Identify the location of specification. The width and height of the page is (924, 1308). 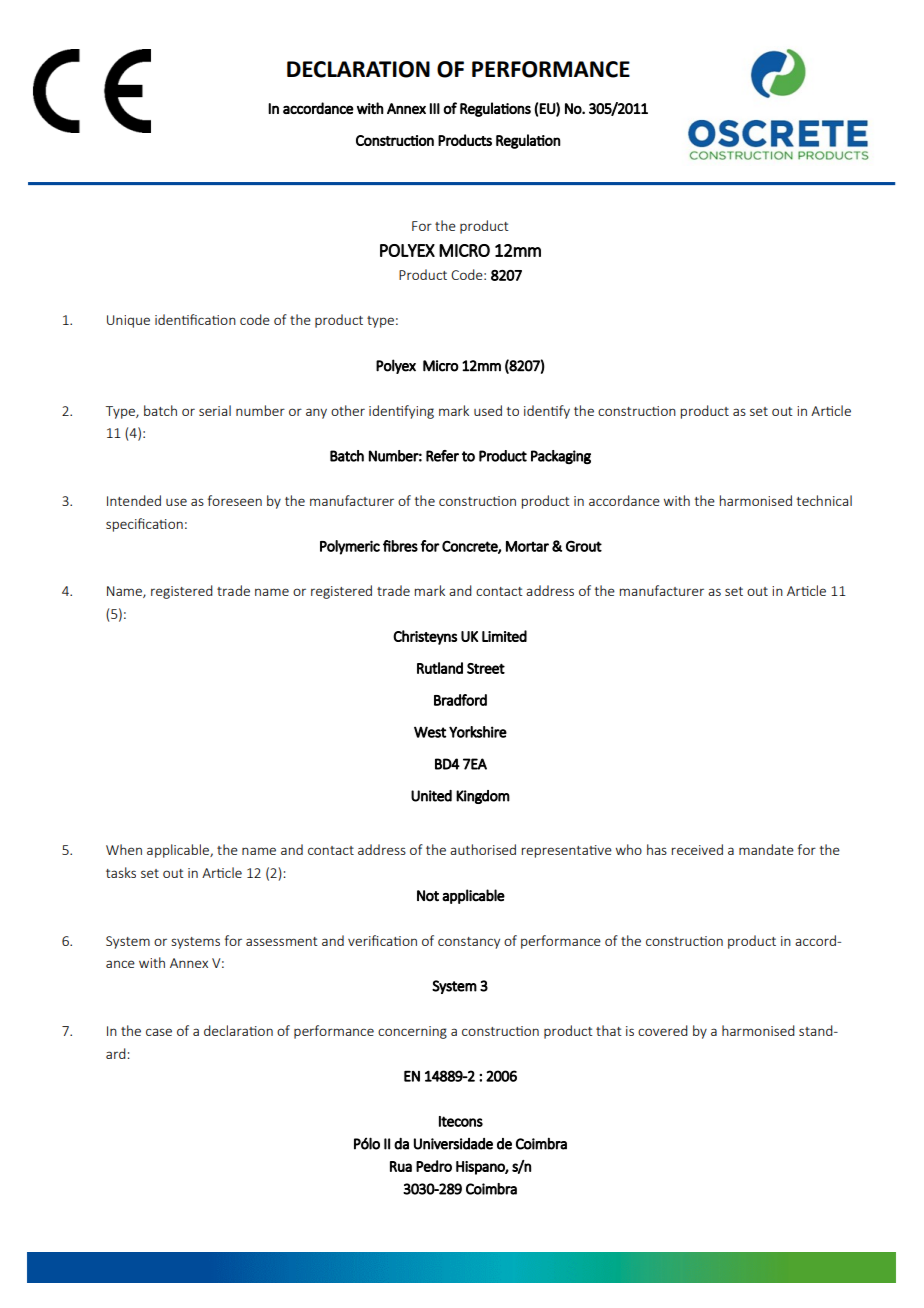
(144, 525).
